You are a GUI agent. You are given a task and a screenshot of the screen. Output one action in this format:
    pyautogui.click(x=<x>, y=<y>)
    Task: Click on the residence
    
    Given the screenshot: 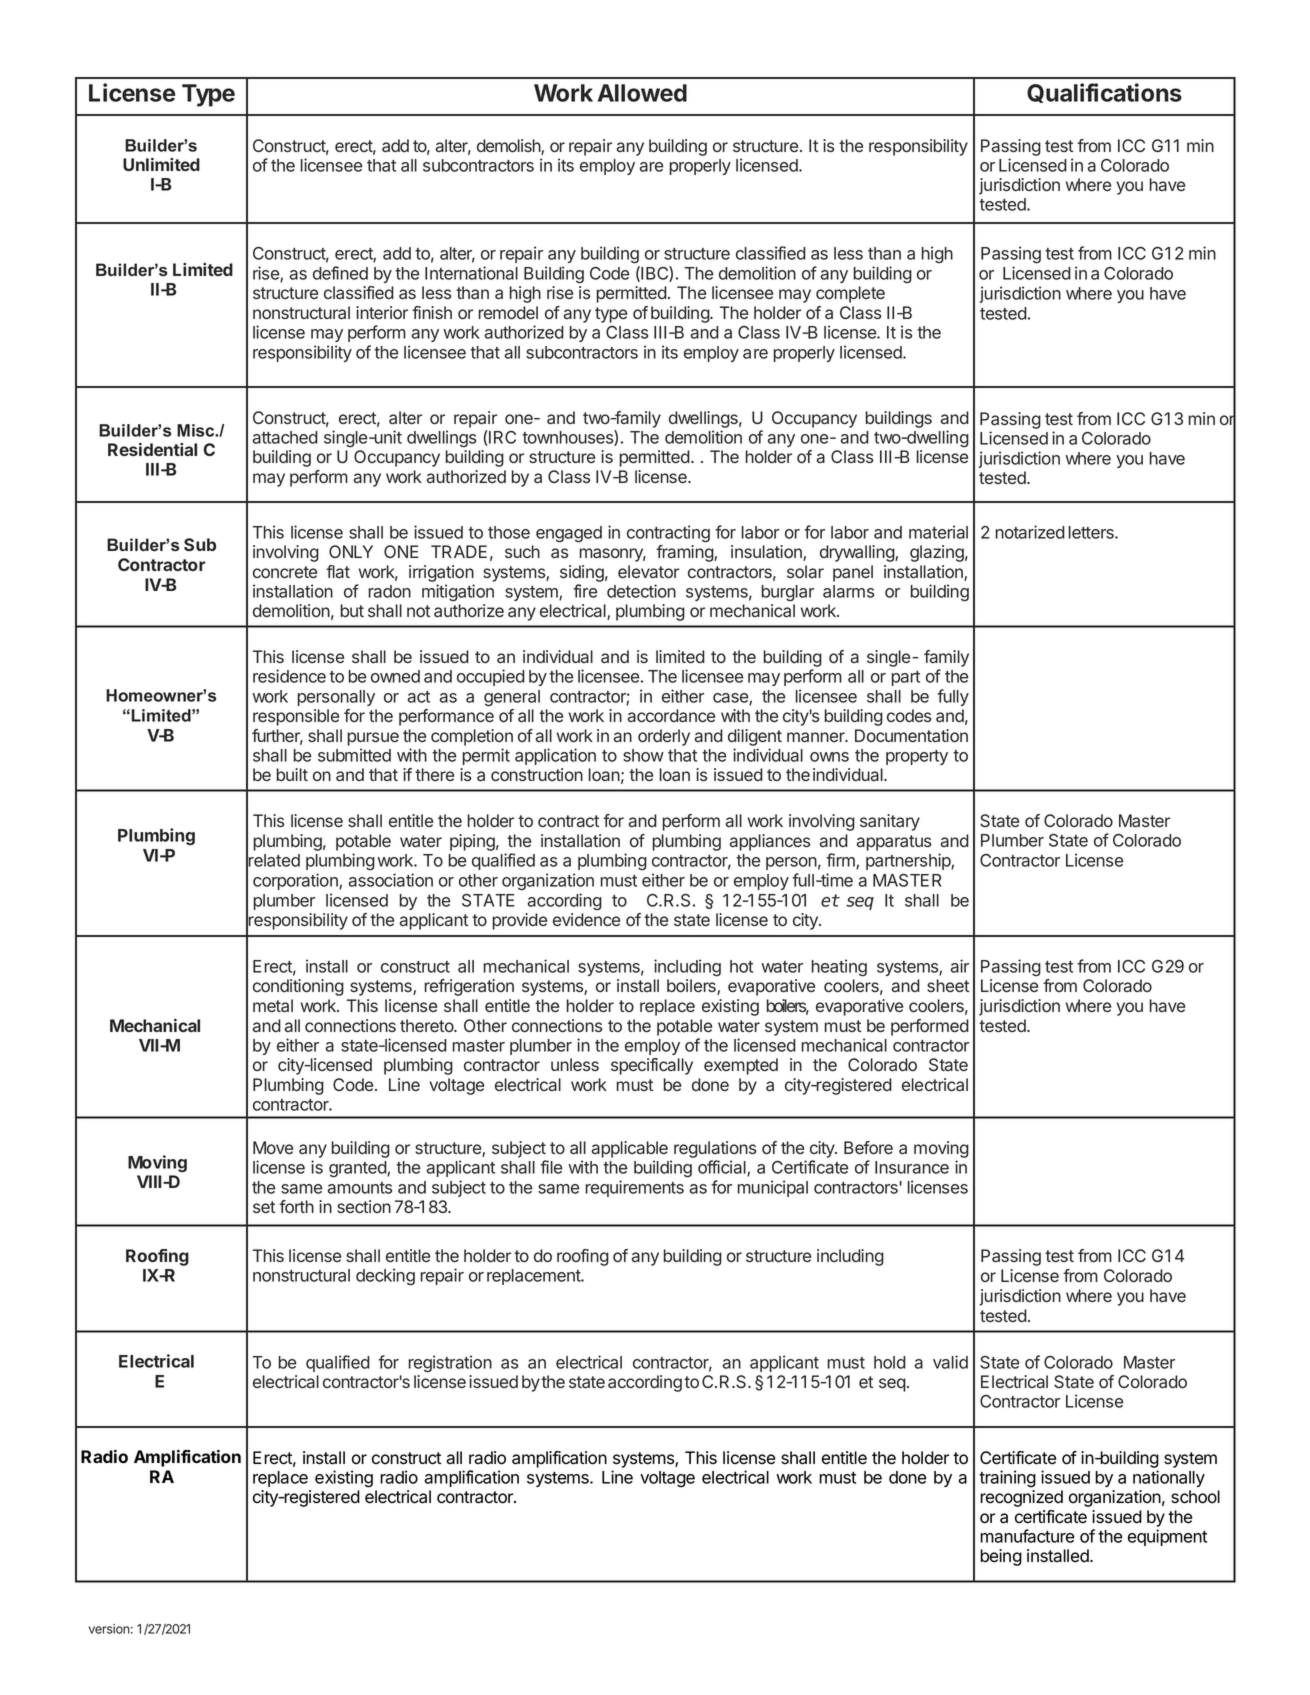 What is the action you would take?
    pyautogui.click(x=289, y=676)
